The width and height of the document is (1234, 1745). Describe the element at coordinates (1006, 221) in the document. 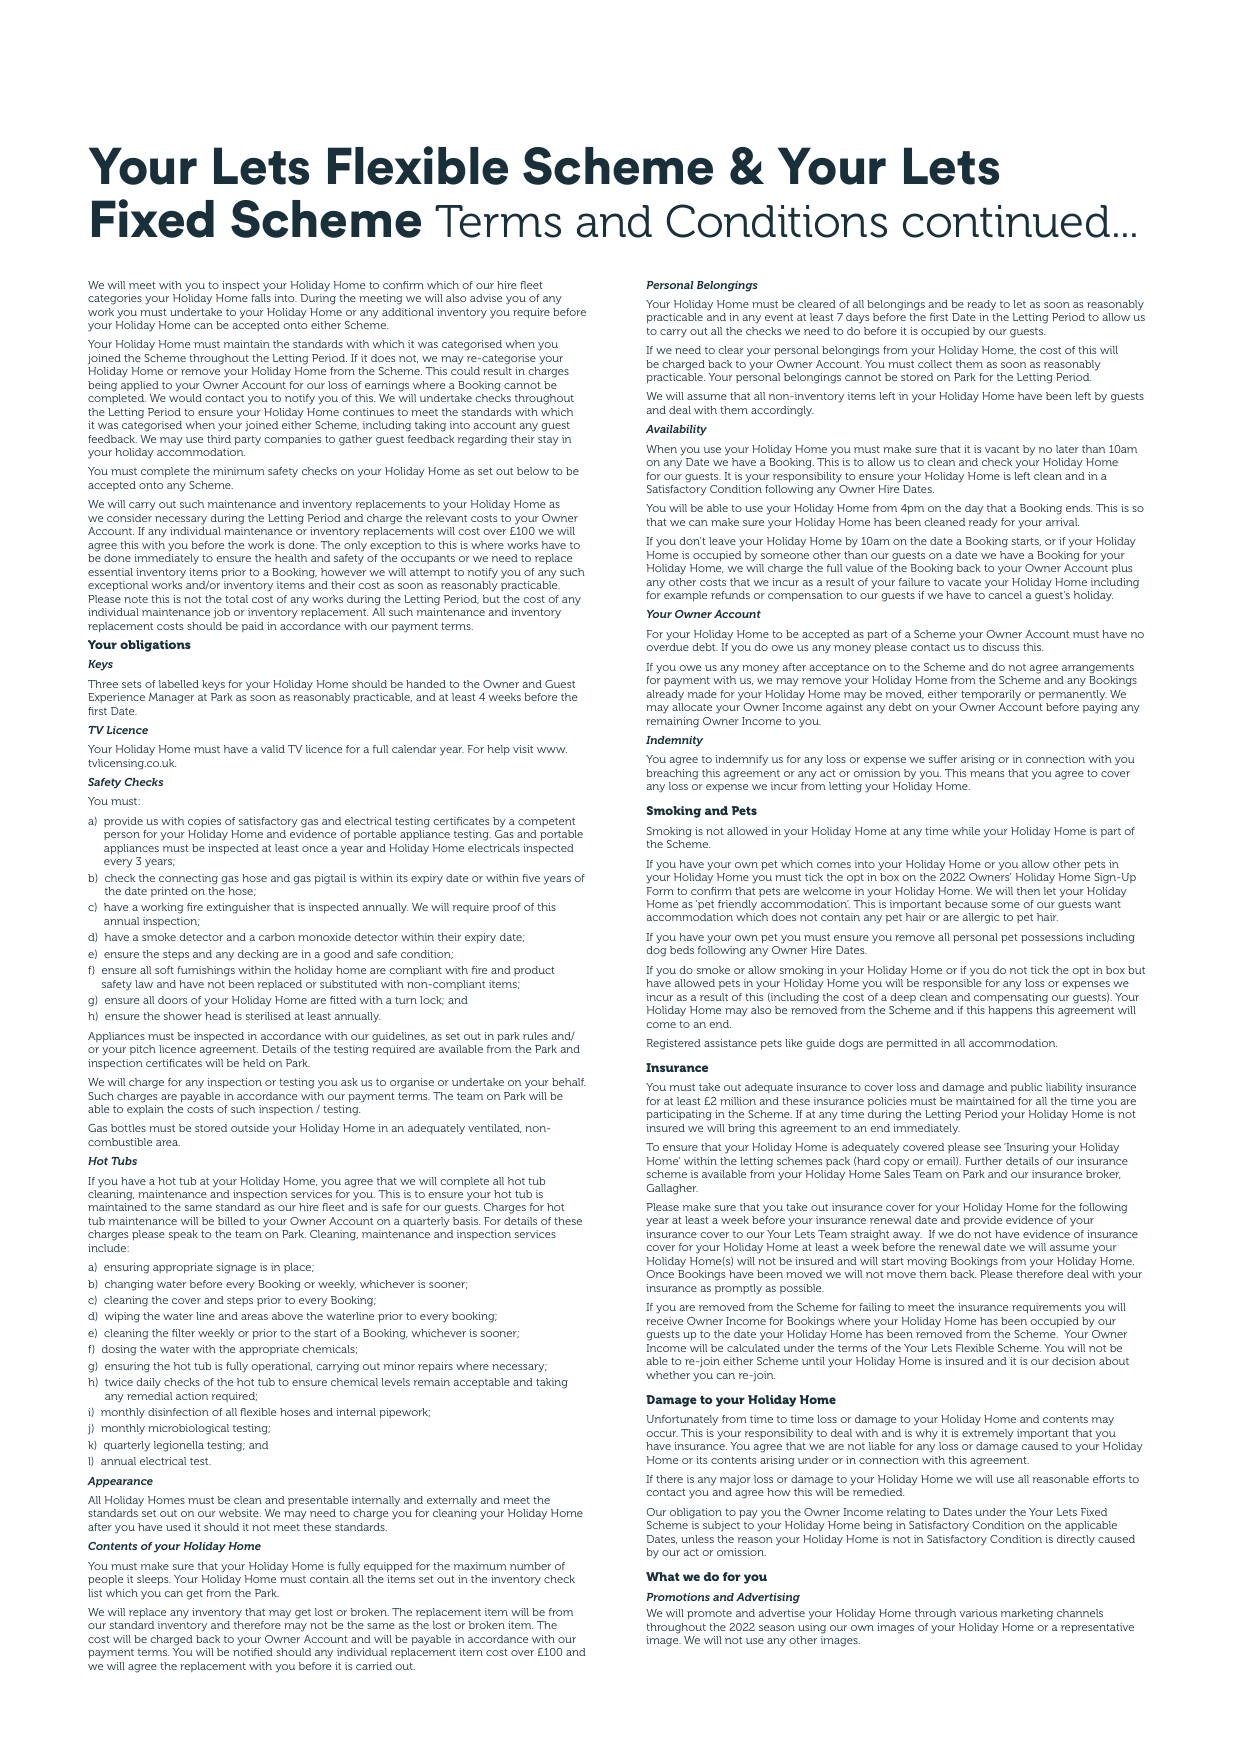

I see `continued` at that location.
